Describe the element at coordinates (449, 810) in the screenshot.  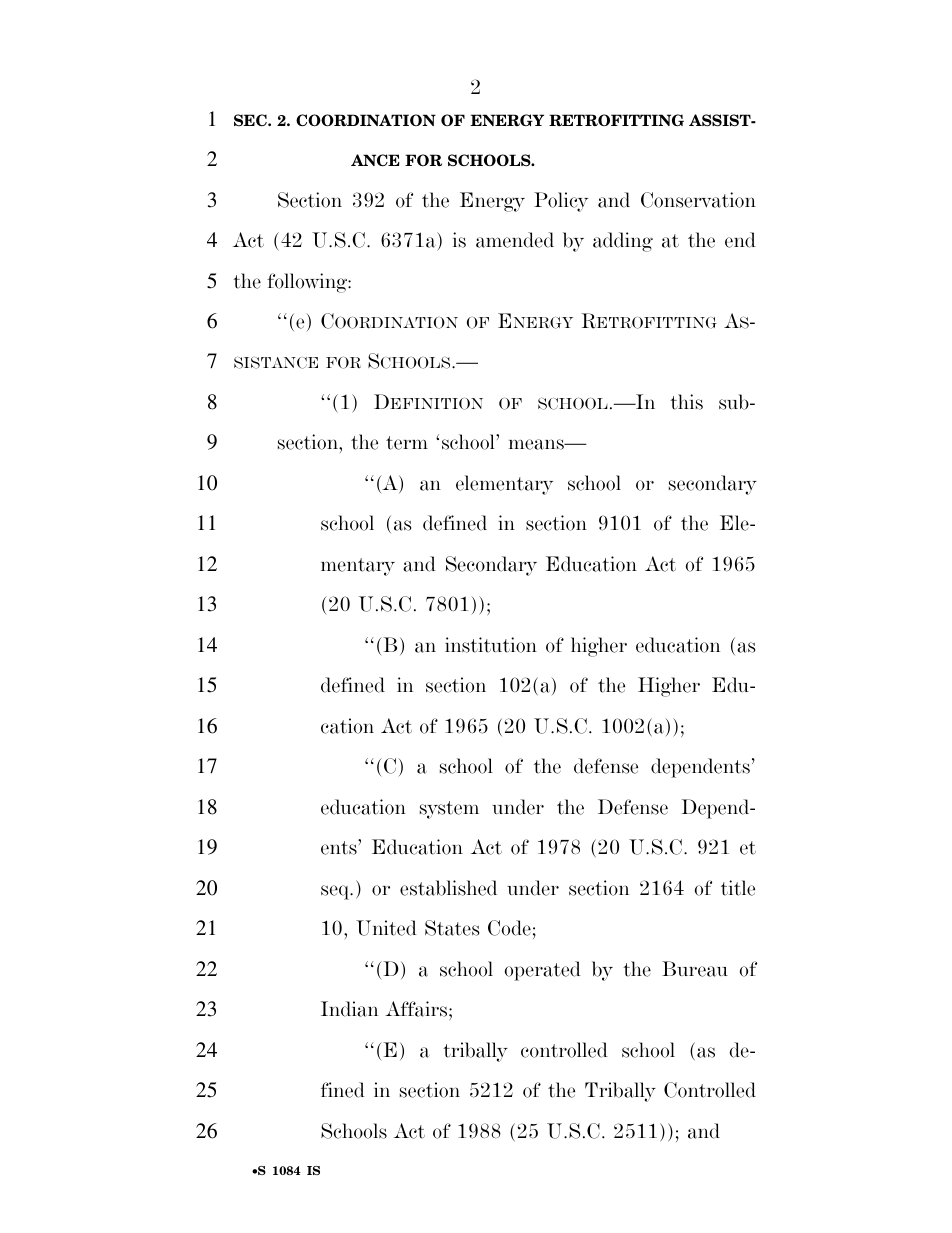
I see `system` at that location.
